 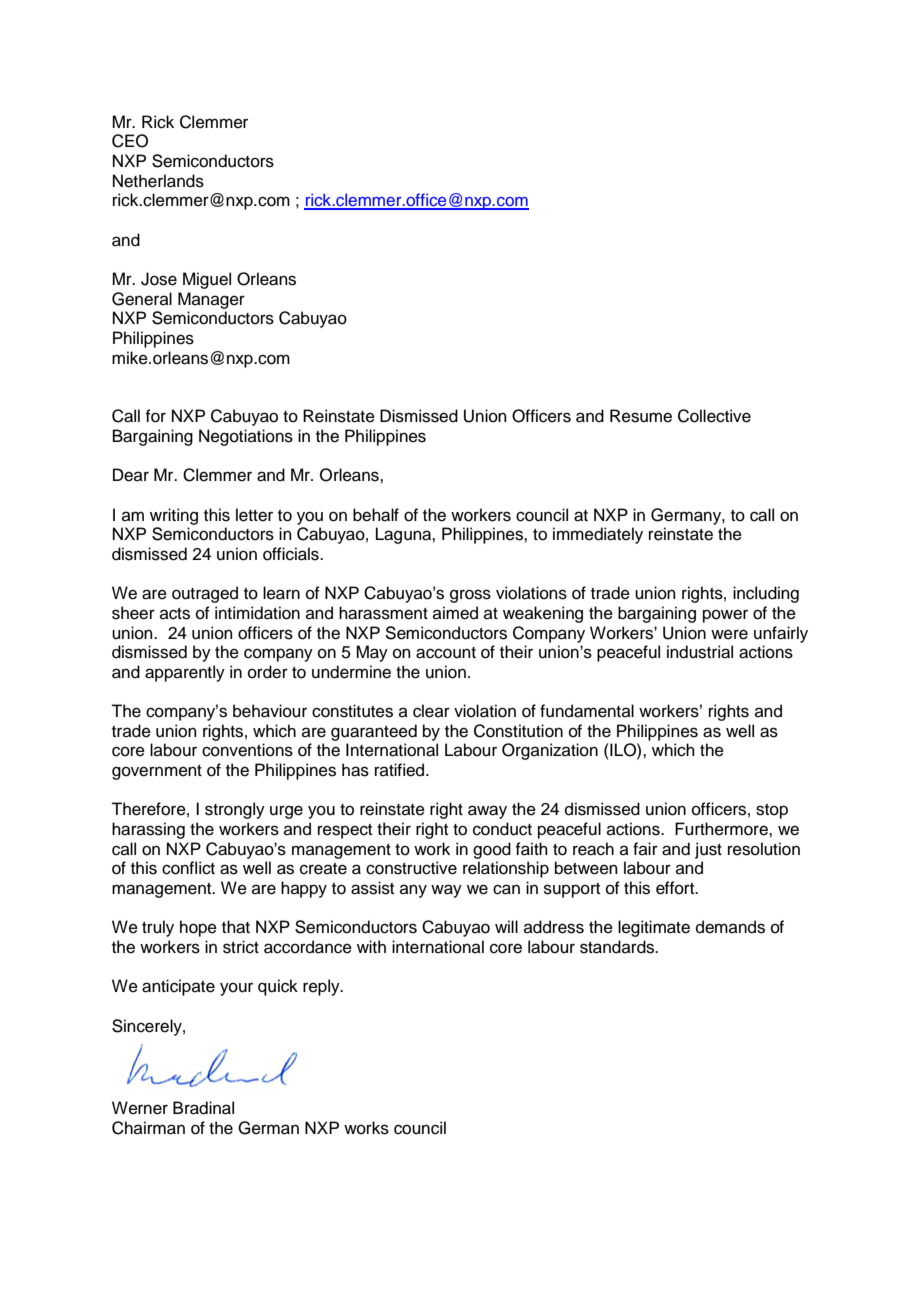 I want to click on Miguel, so click(x=207, y=280).
